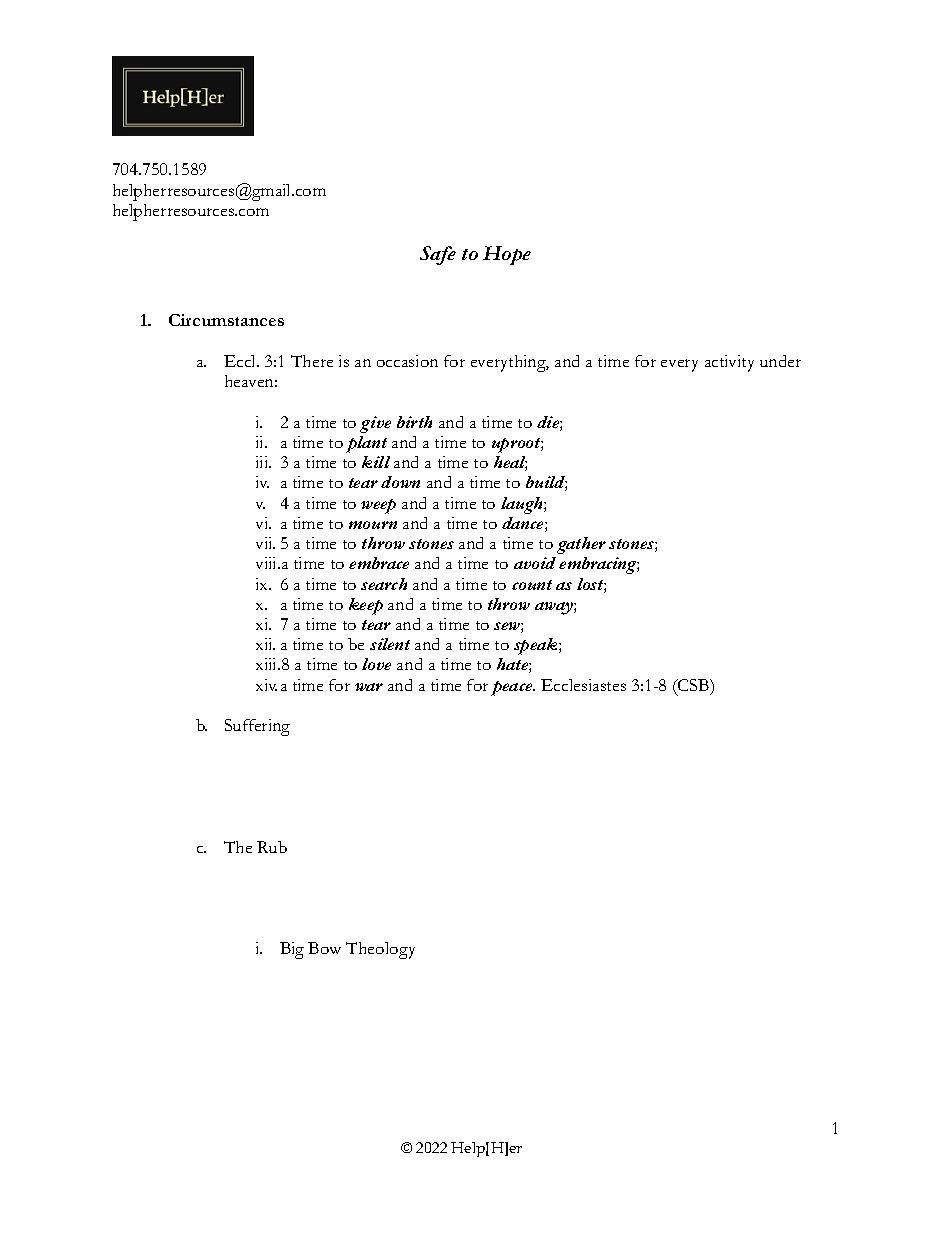  I want to click on peace, so click(513, 688).
